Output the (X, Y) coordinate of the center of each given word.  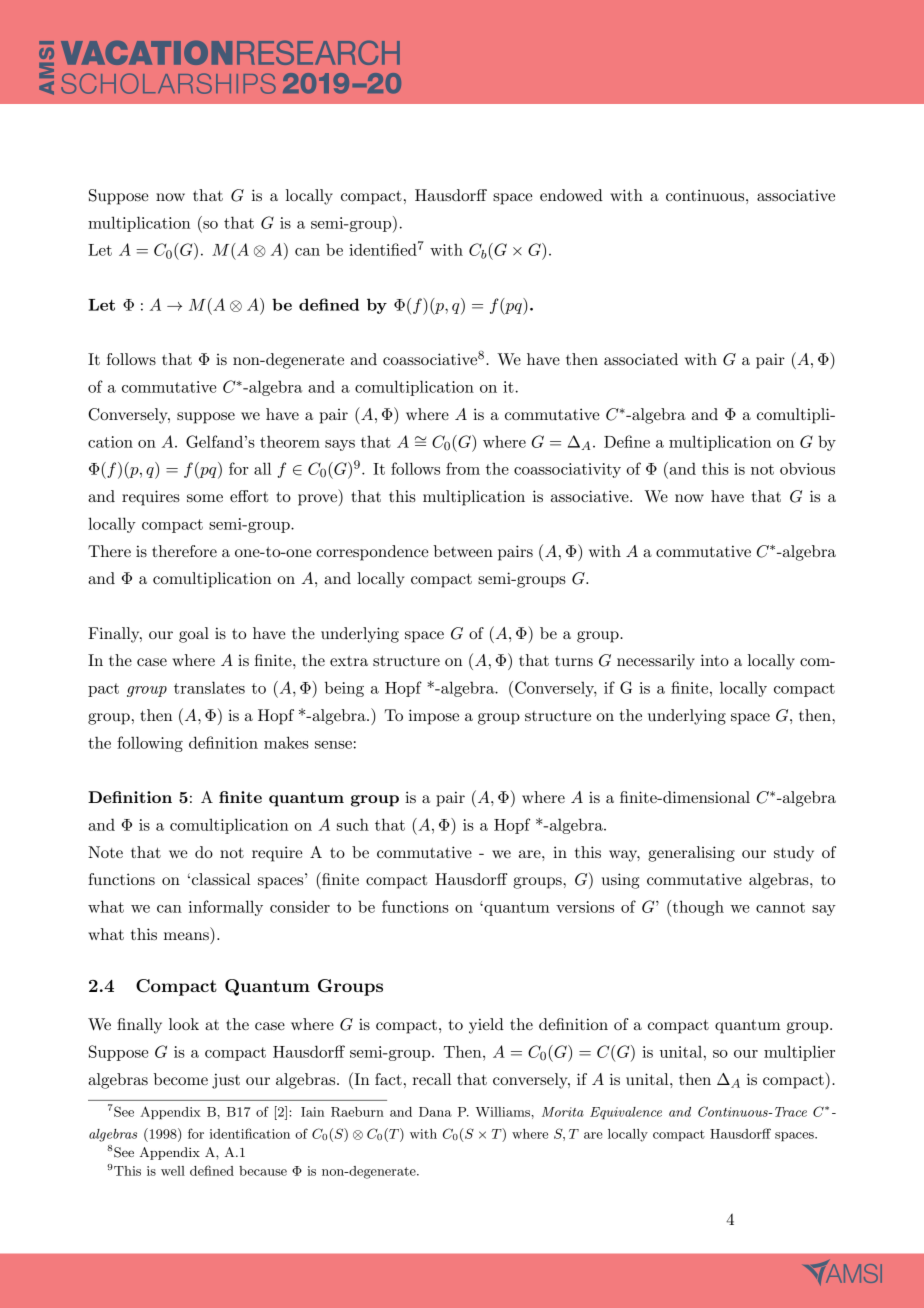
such (353, 824)
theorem (290, 441)
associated (641, 359)
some (205, 498)
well (173, 1171)
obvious (807, 468)
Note (105, 852)
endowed (571, 195)
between (463, 551)
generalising (691, 854)
